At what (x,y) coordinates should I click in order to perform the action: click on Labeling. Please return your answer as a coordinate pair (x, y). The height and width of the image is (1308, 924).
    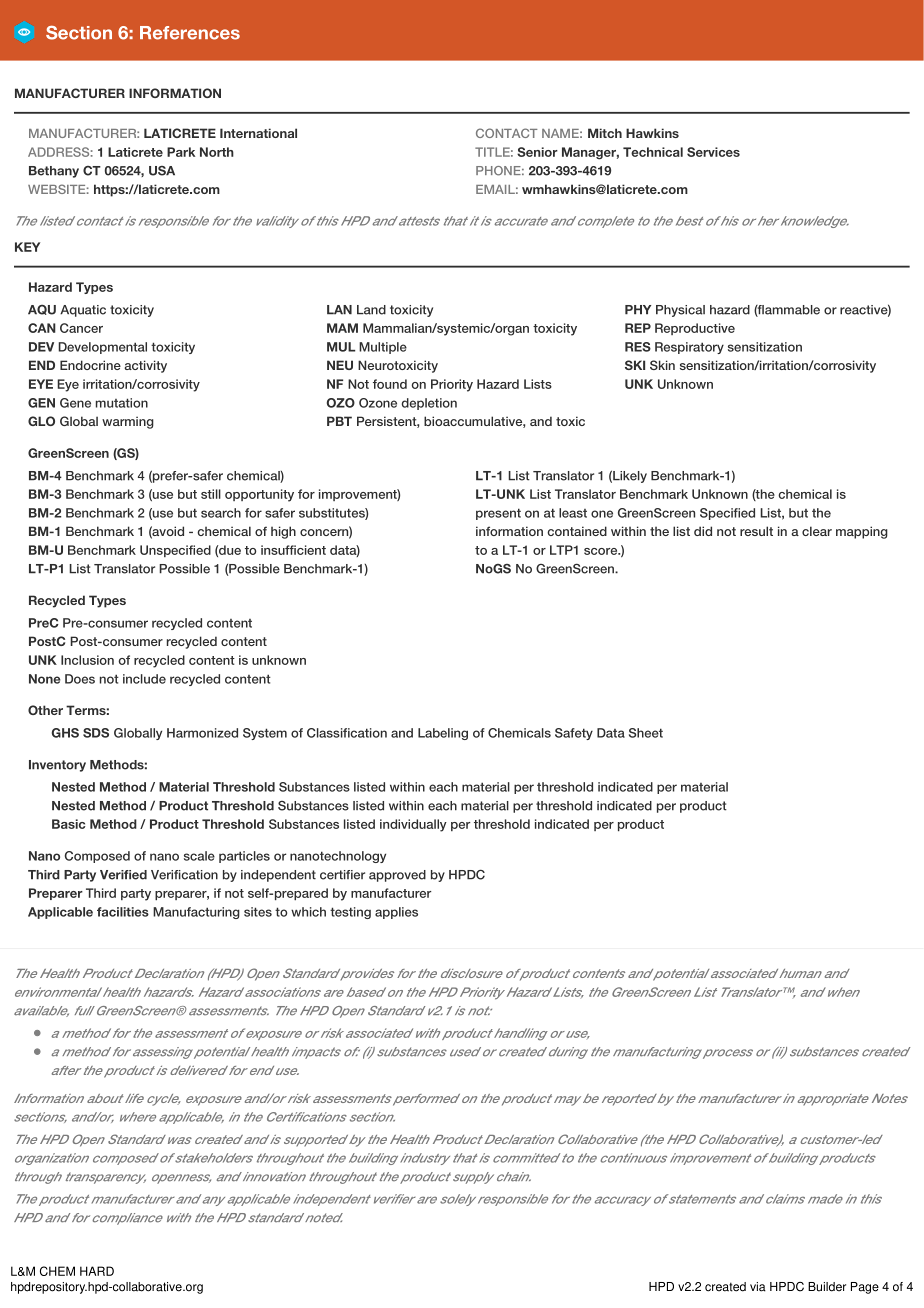
    Looking at the image, I should click on (443, 734).
